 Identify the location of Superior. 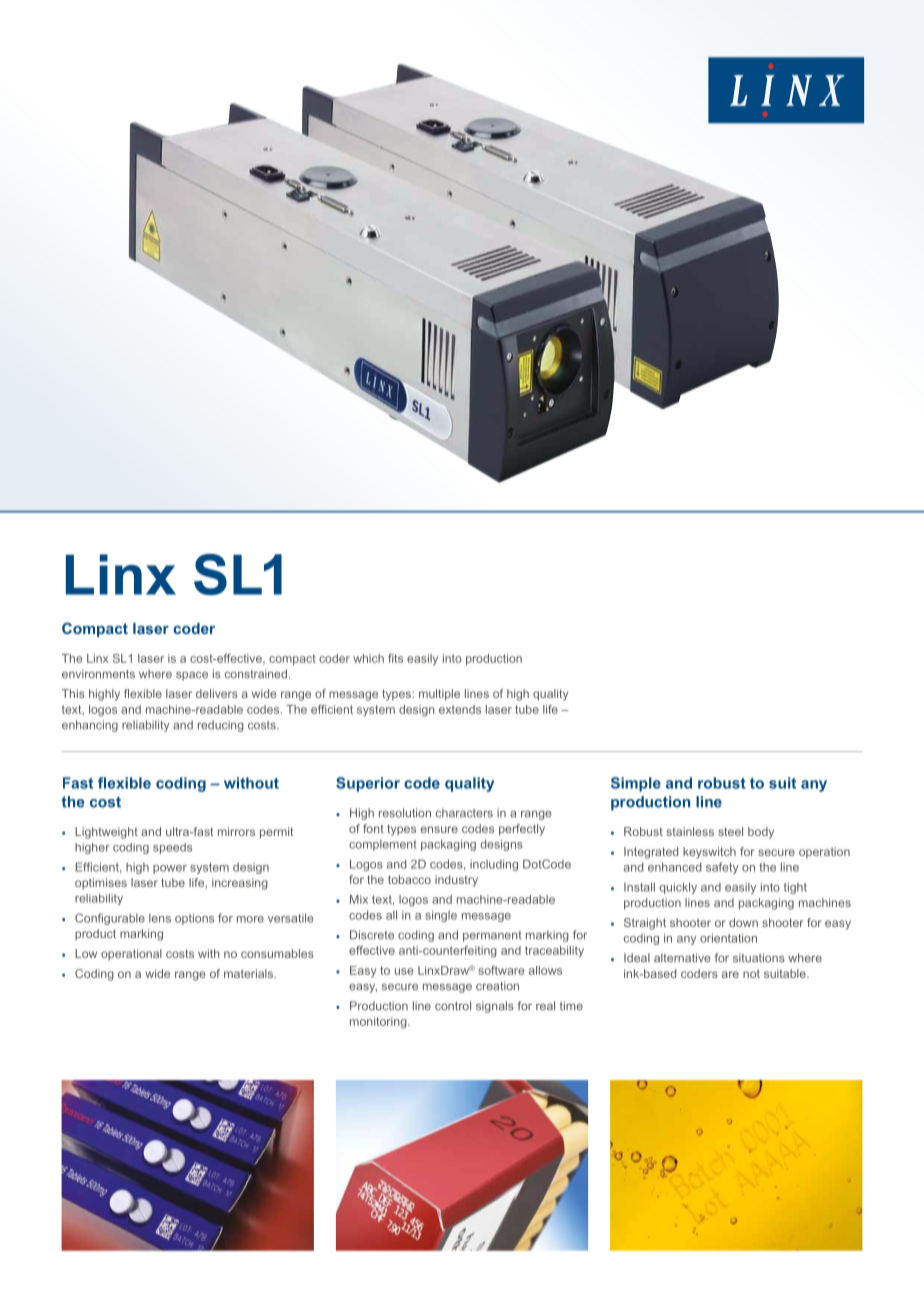
(368, 784).
